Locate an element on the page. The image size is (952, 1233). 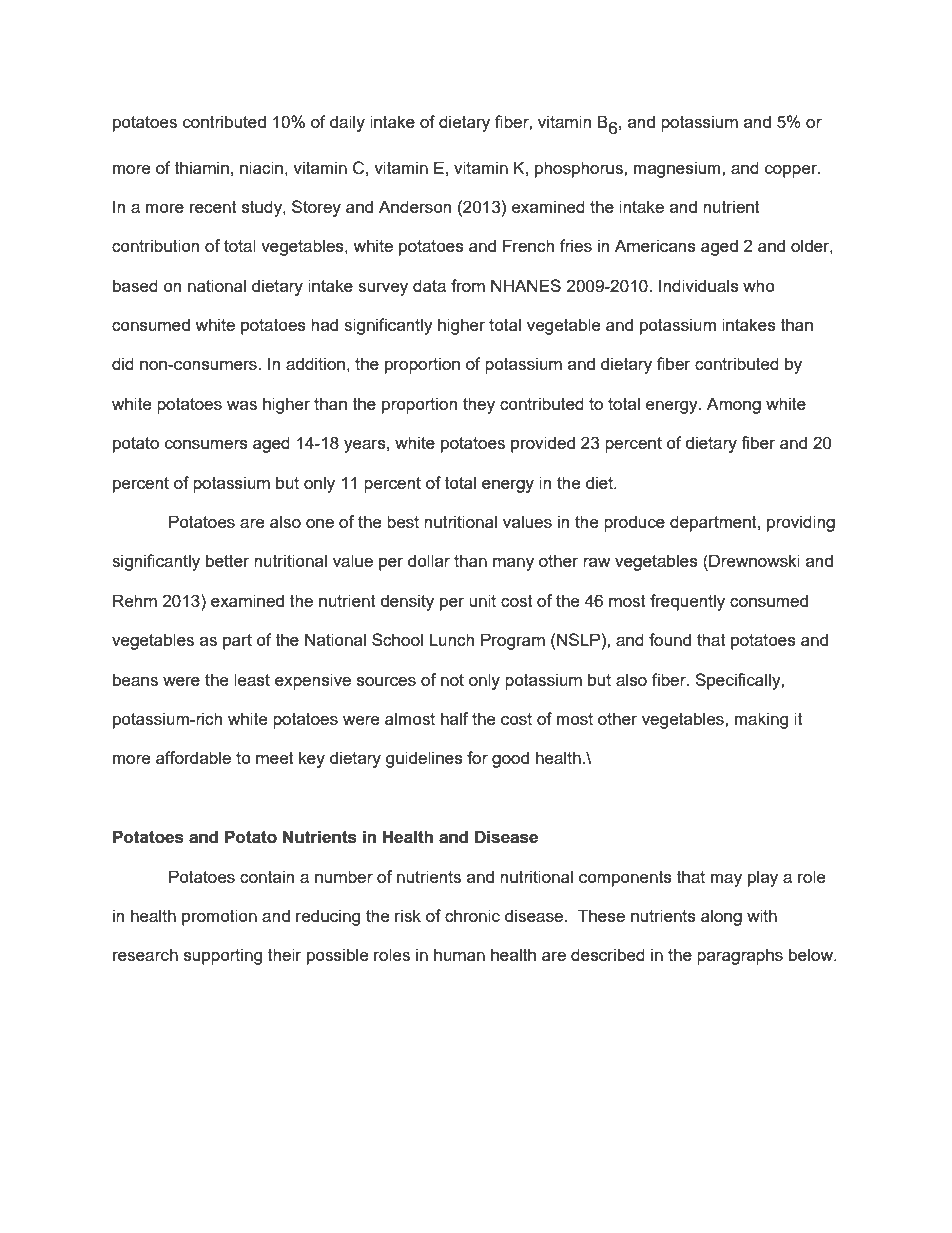
promotion is located at coordinates (219, 917).
